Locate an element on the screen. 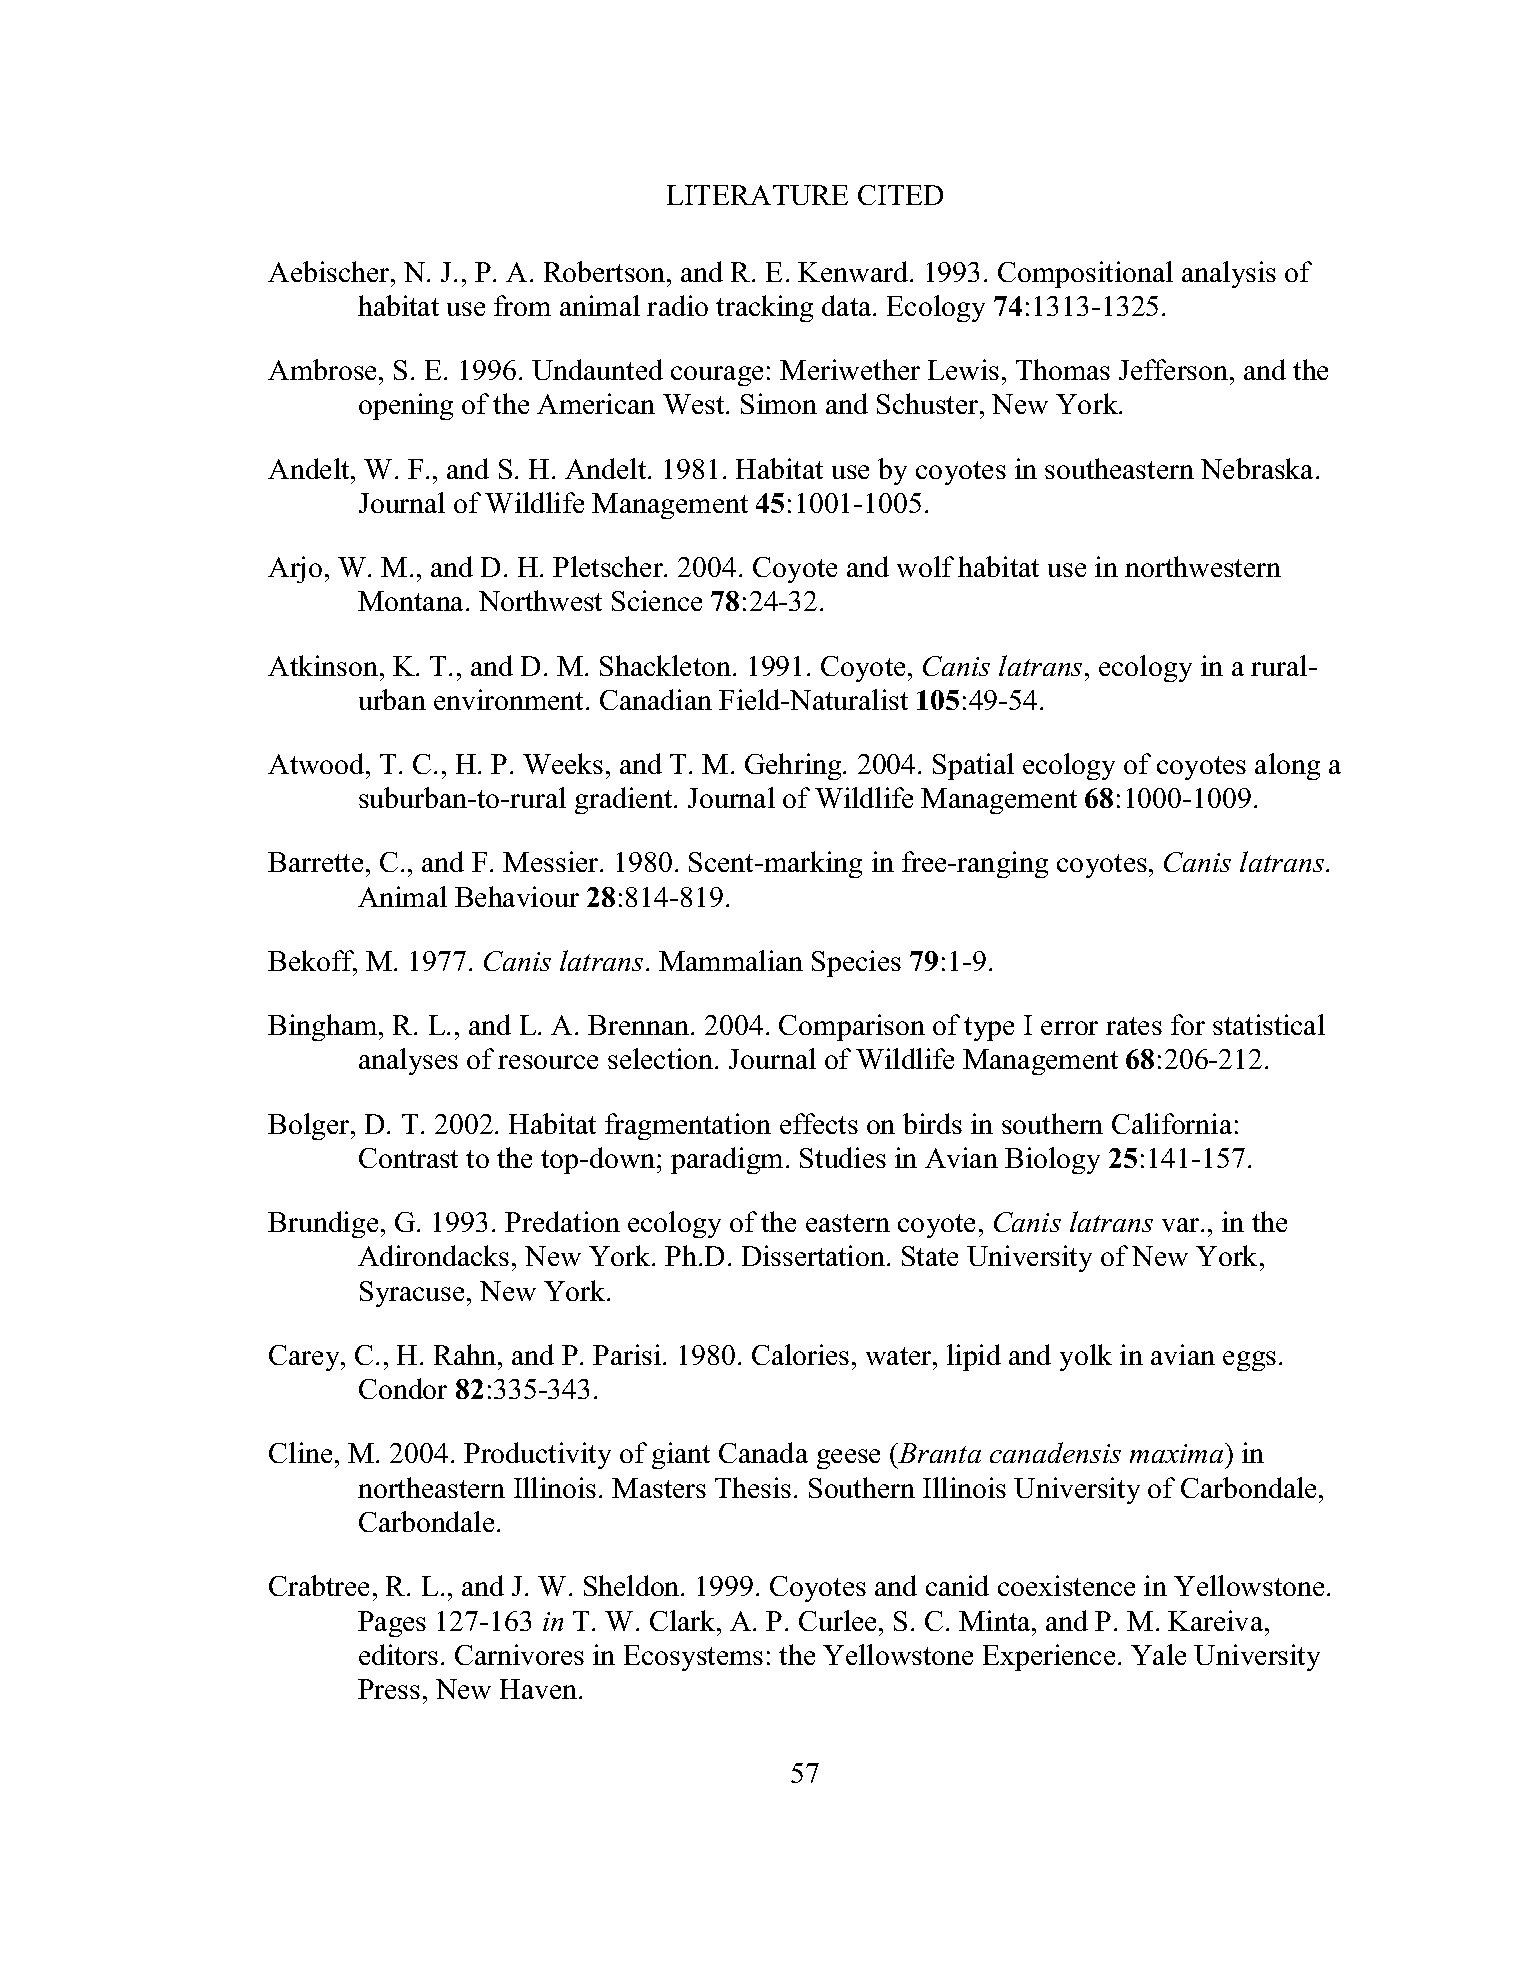 The image size is (1522, 1970). Mammalian is located at coordinates (731, 960).
